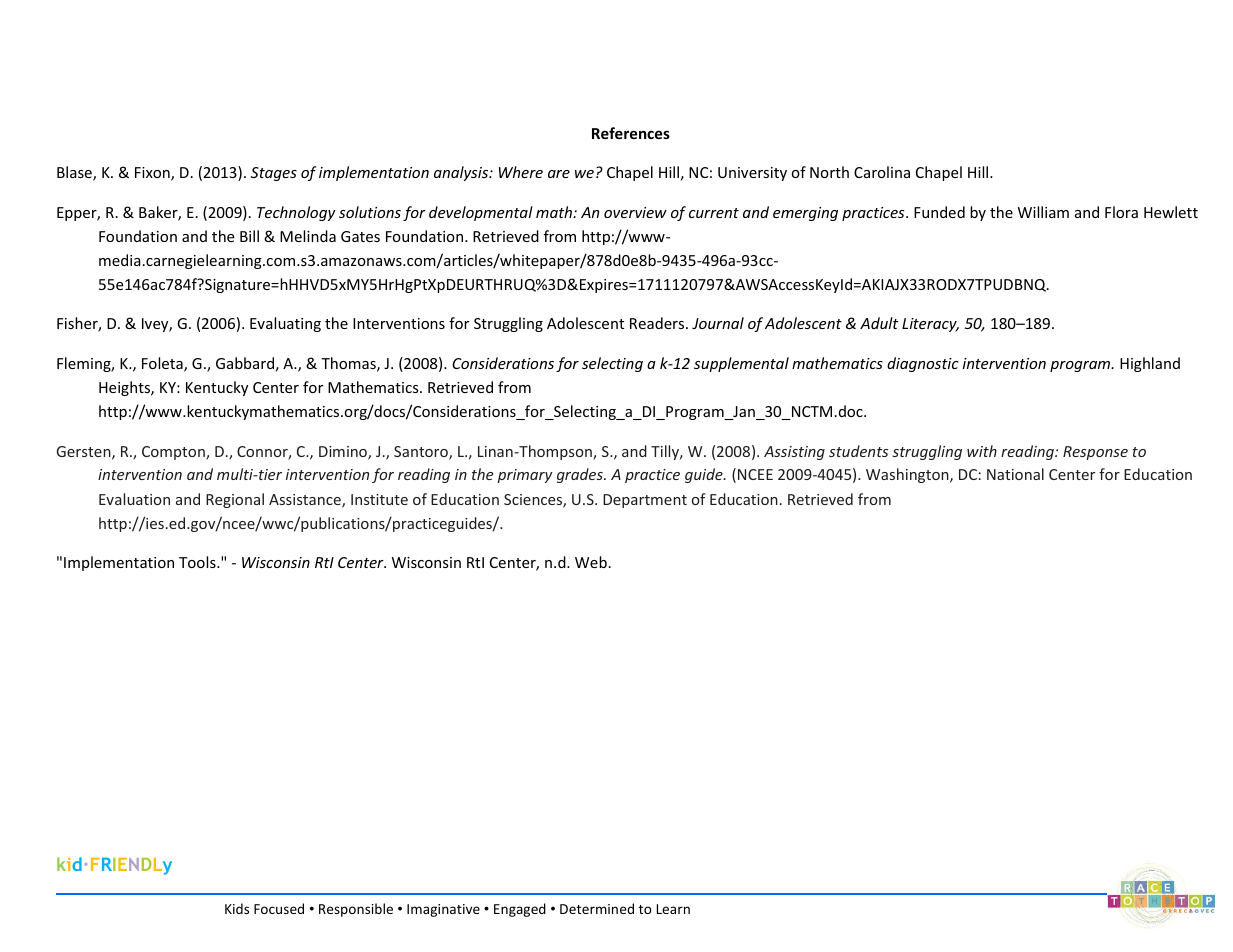 This page has height=952, width=1233. What do you see at coordinates (591, 562) in the page?
I see `Web` at bounding box center [591, 562].
